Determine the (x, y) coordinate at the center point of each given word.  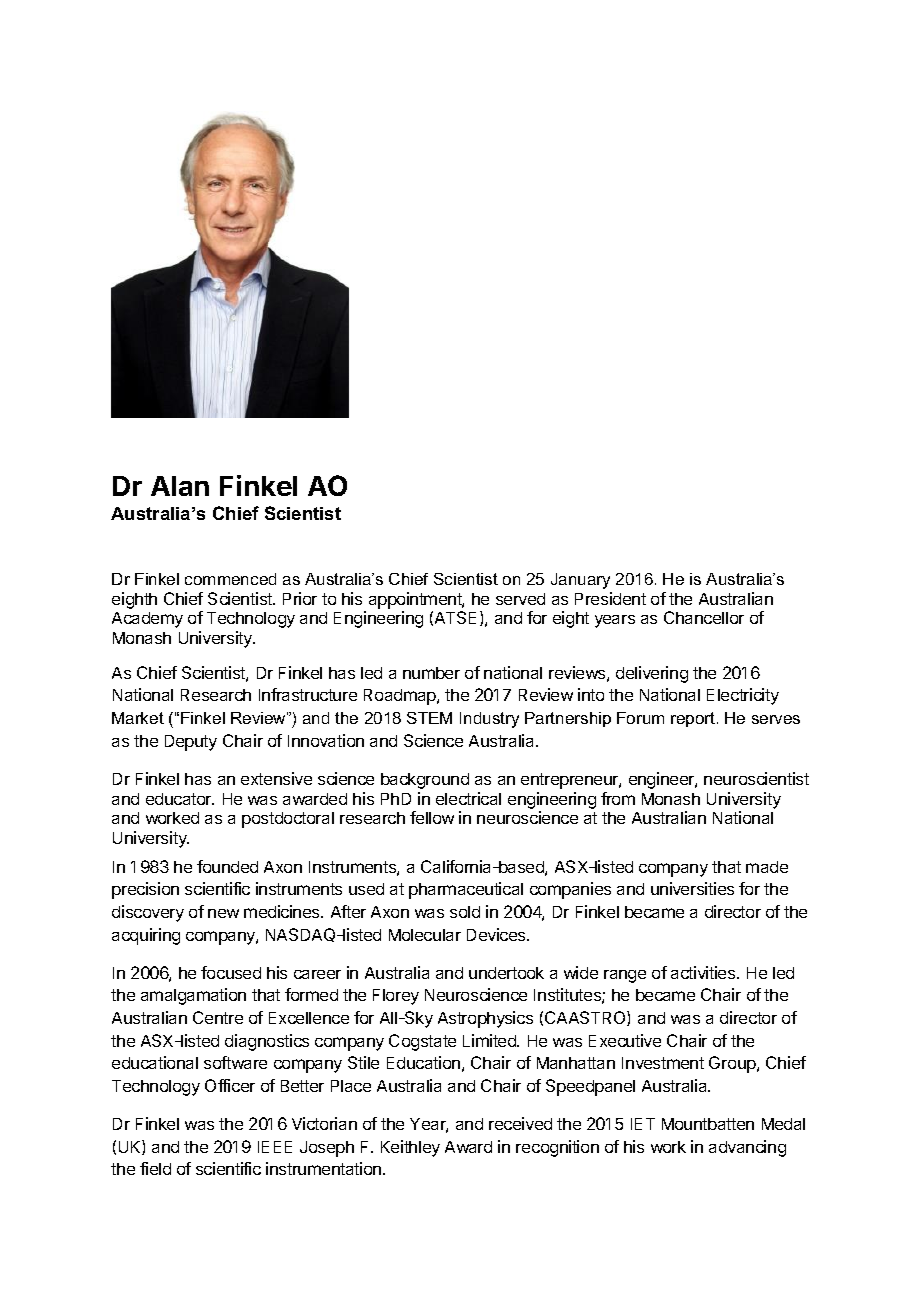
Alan (180, 486)
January (580, 581)
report (693, 719)
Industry (489, 720)
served (520, 599)
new (223, 913)
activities (704, 972)
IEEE (275, 1147)
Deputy (191, 743)
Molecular (425, 935)
